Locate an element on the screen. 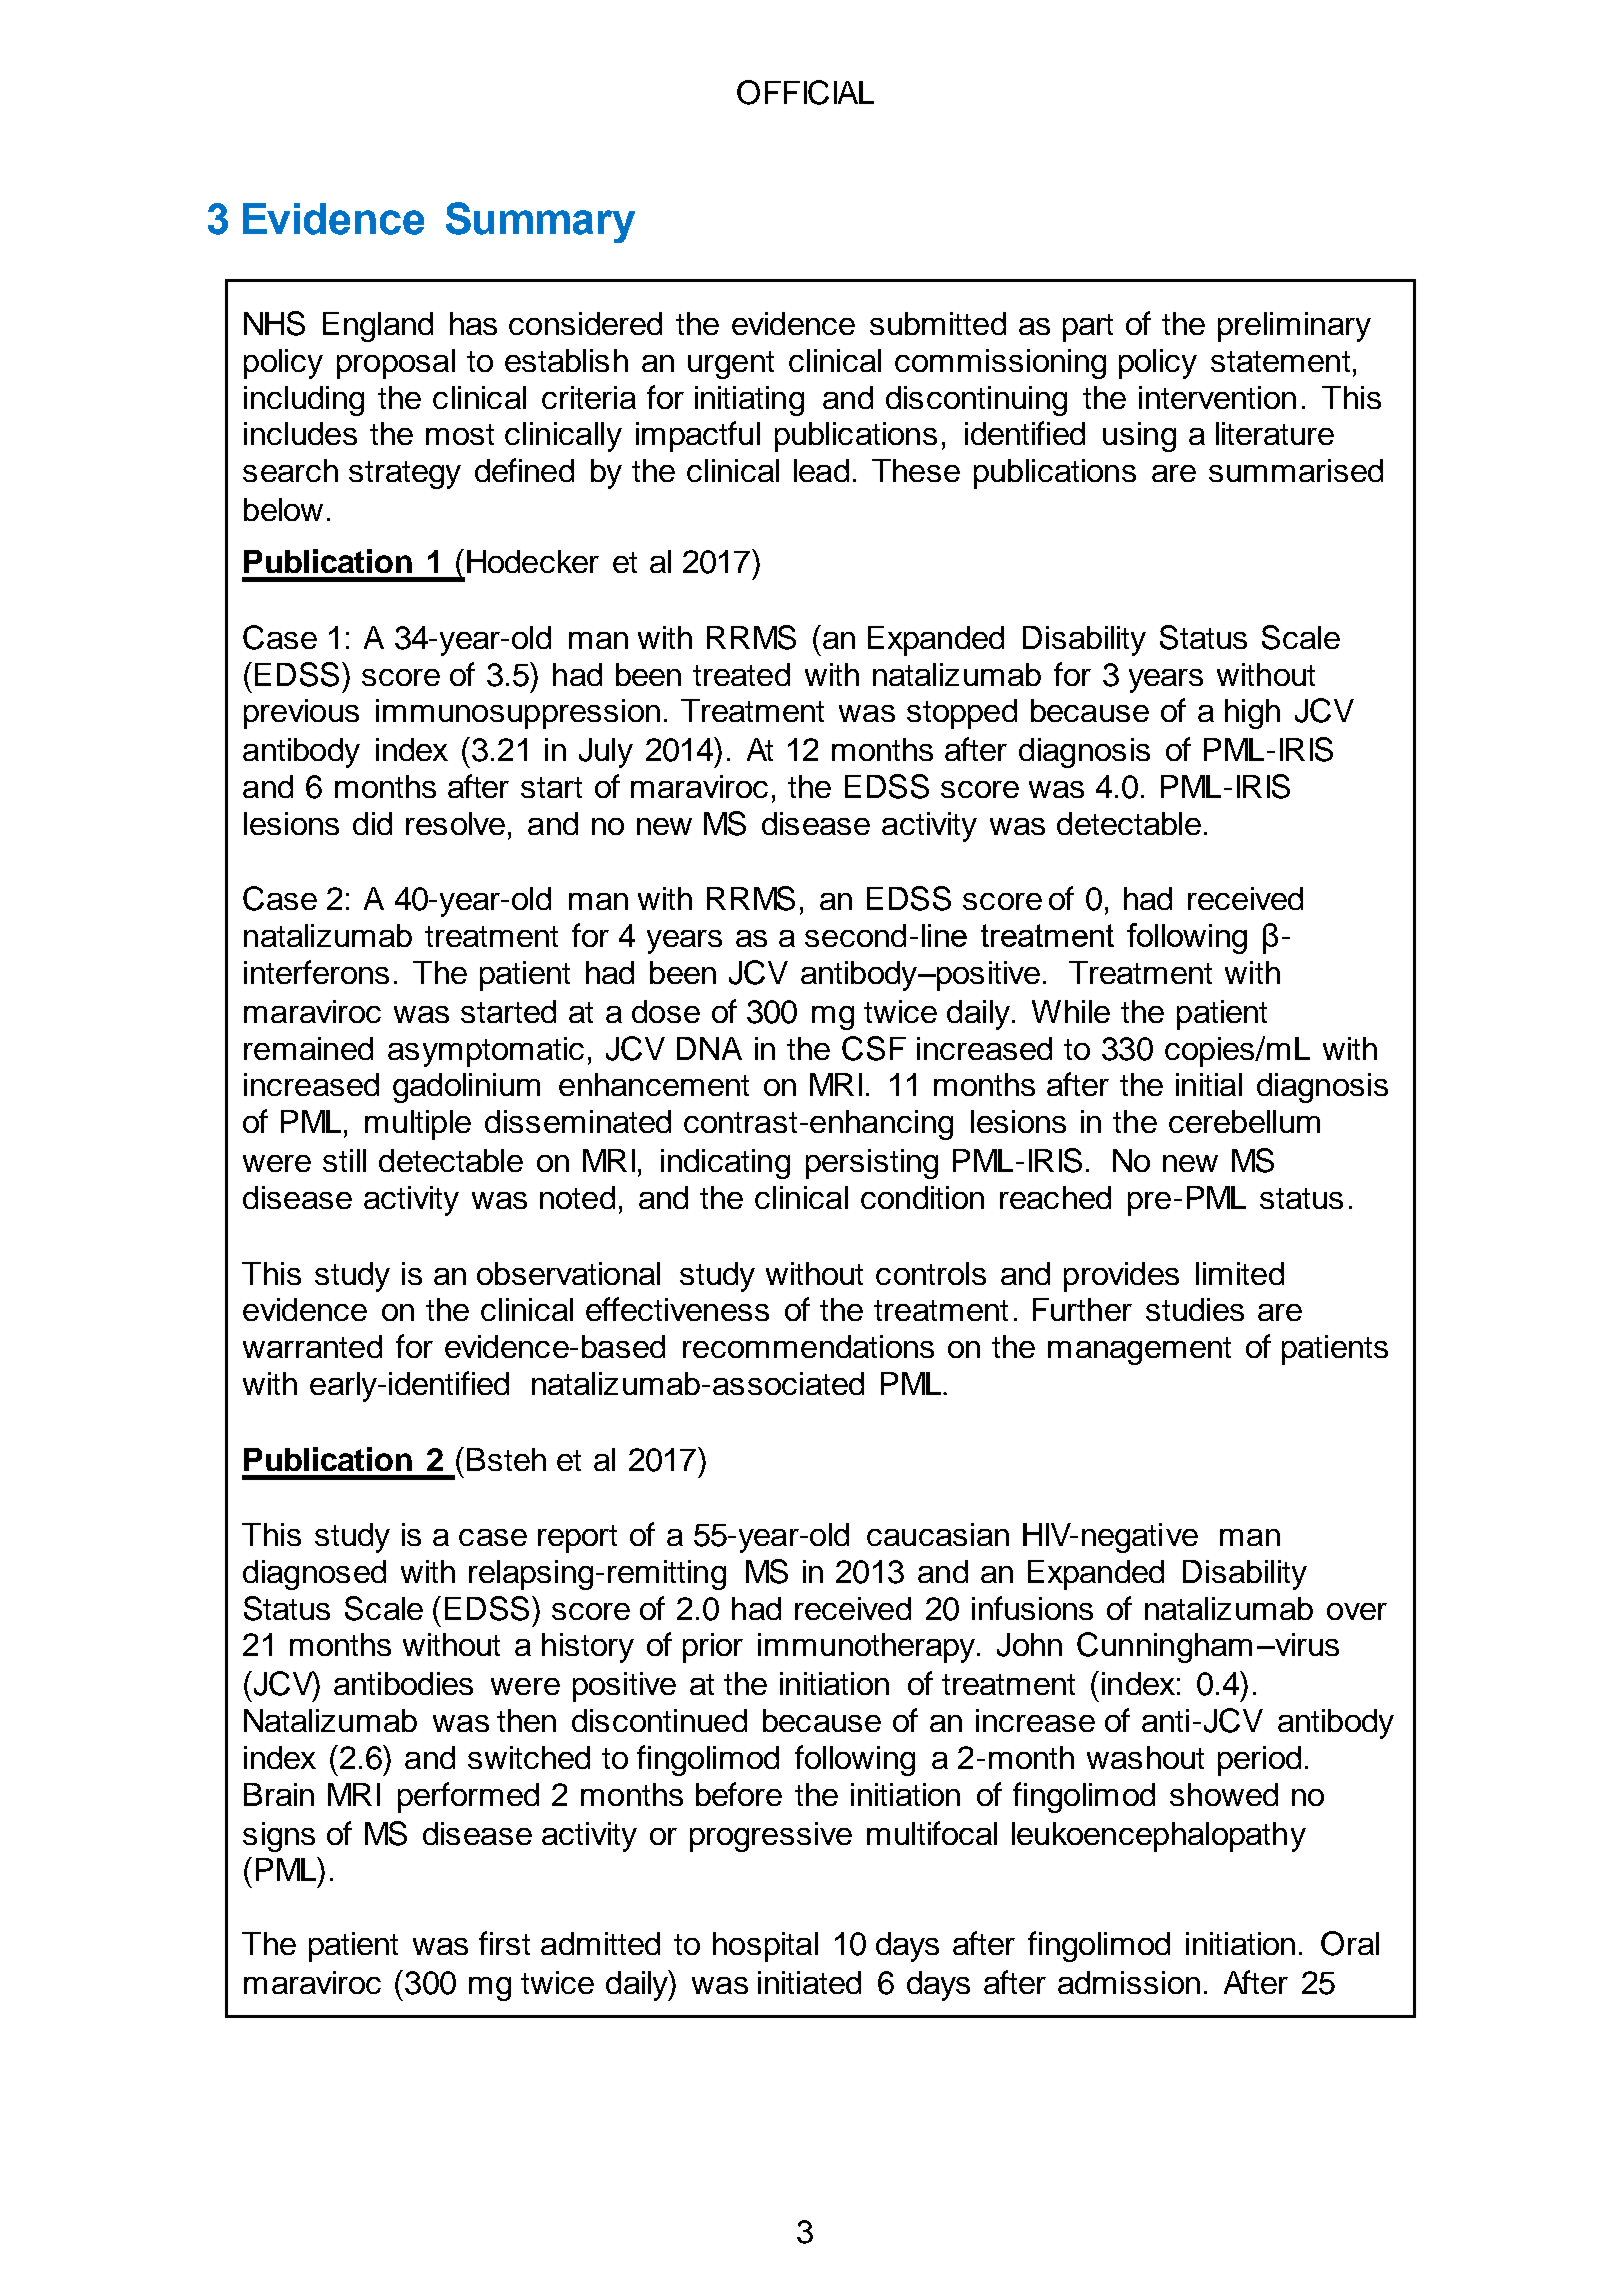 The height and width of the screenshot is (2275, 1608). Summary is located at coordinates (540, 222).
